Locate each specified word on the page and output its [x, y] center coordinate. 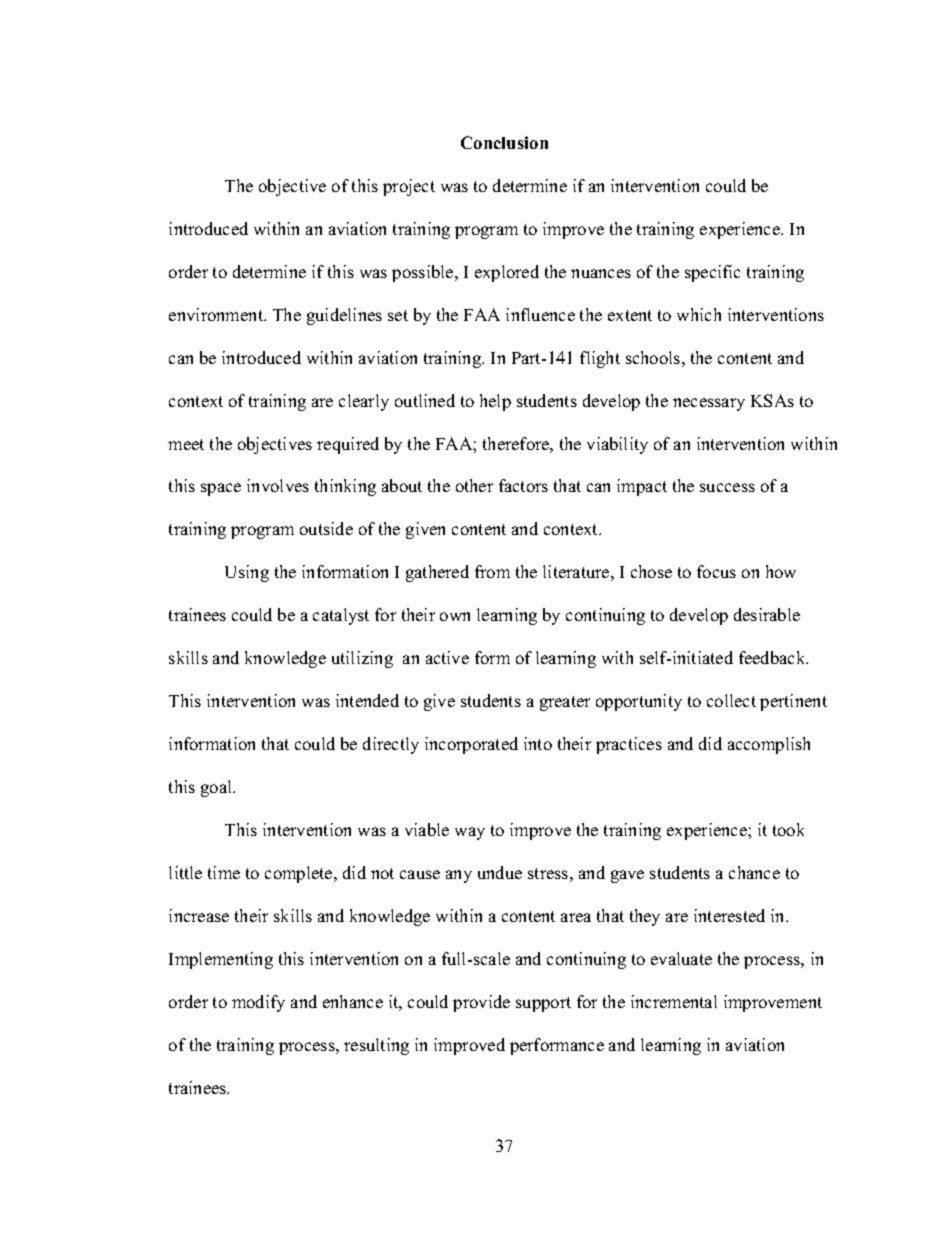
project [409, 187]
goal [218, 788]
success [727, 487]
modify [258, 1003]
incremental [674, 1001]
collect [731, 700]
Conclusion [504, 142]
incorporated [471, 745]
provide [481, 1003]
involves [278, 485]
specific [712, 273]
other [474, 485]
